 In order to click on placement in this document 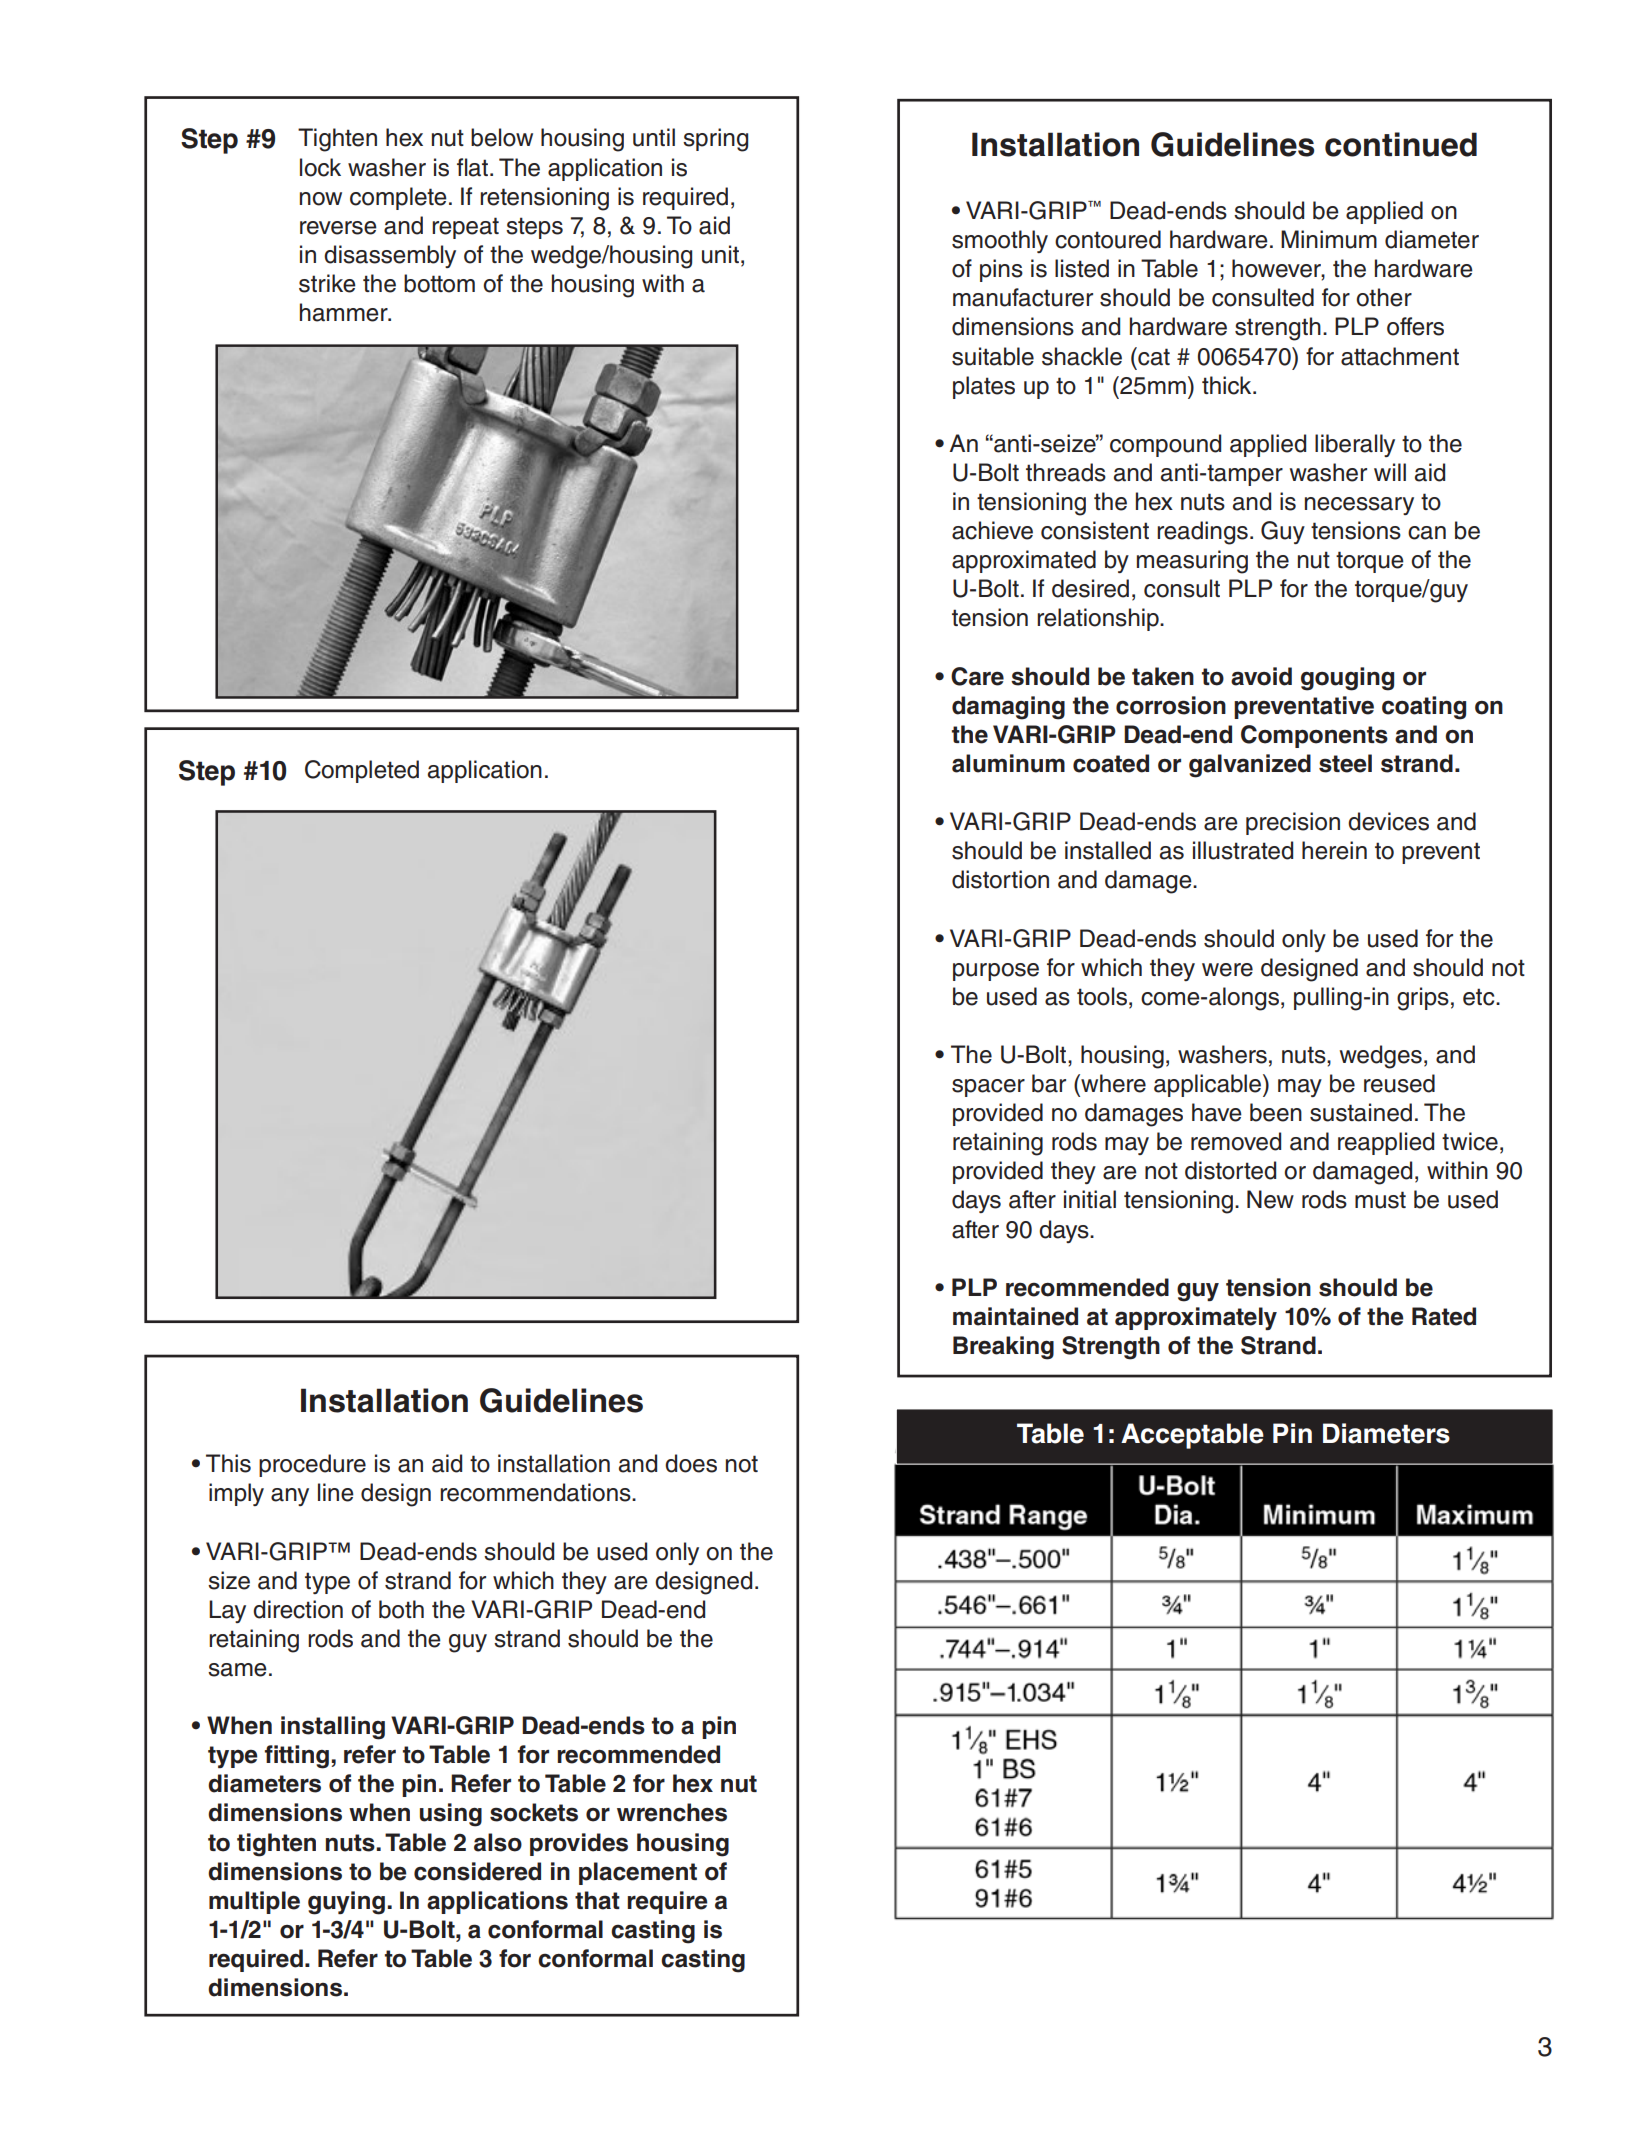, I will do `click(638, 1873)`.
